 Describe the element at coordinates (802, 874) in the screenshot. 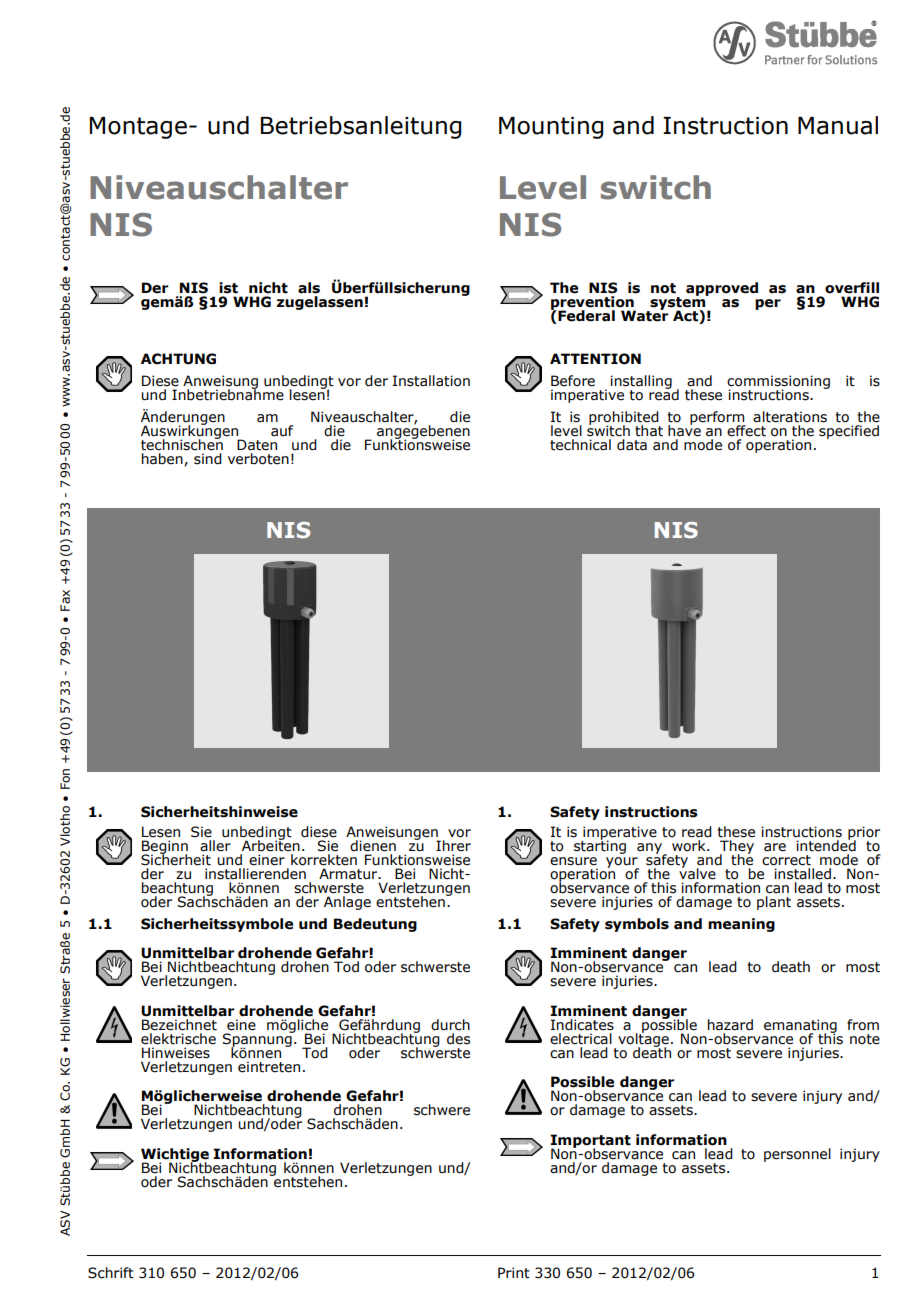

I see `installed` at that location.
